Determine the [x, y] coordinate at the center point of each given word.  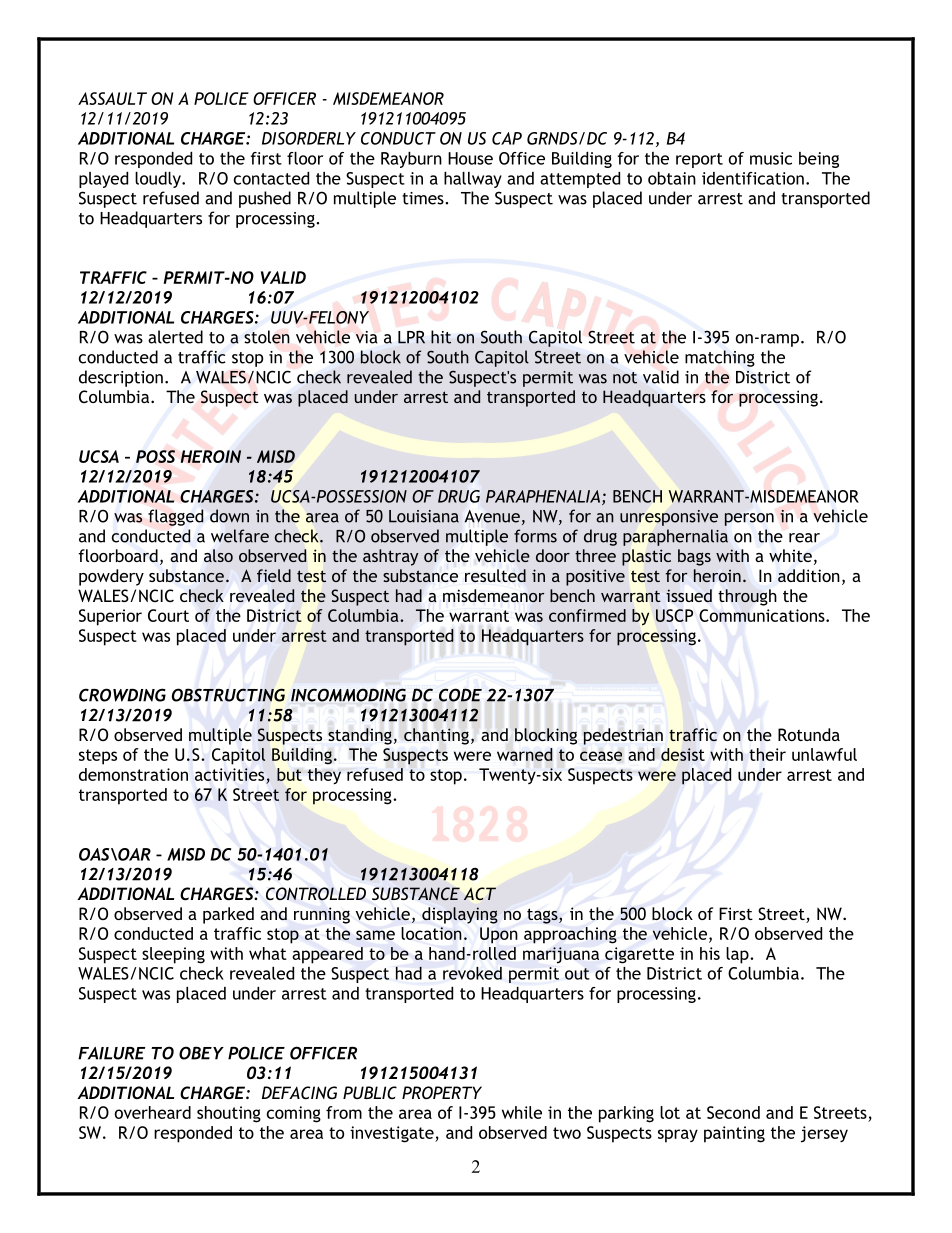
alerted [175, 337]
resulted [495, 575]
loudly [159, 180]
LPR [411, 337]
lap [738, 955]
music [771, 158]
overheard [153, 1112]
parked [228, 915]
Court [168, 615]
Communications [763, 615]
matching [720, 358]
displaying [460, 915]
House [470, 158]
